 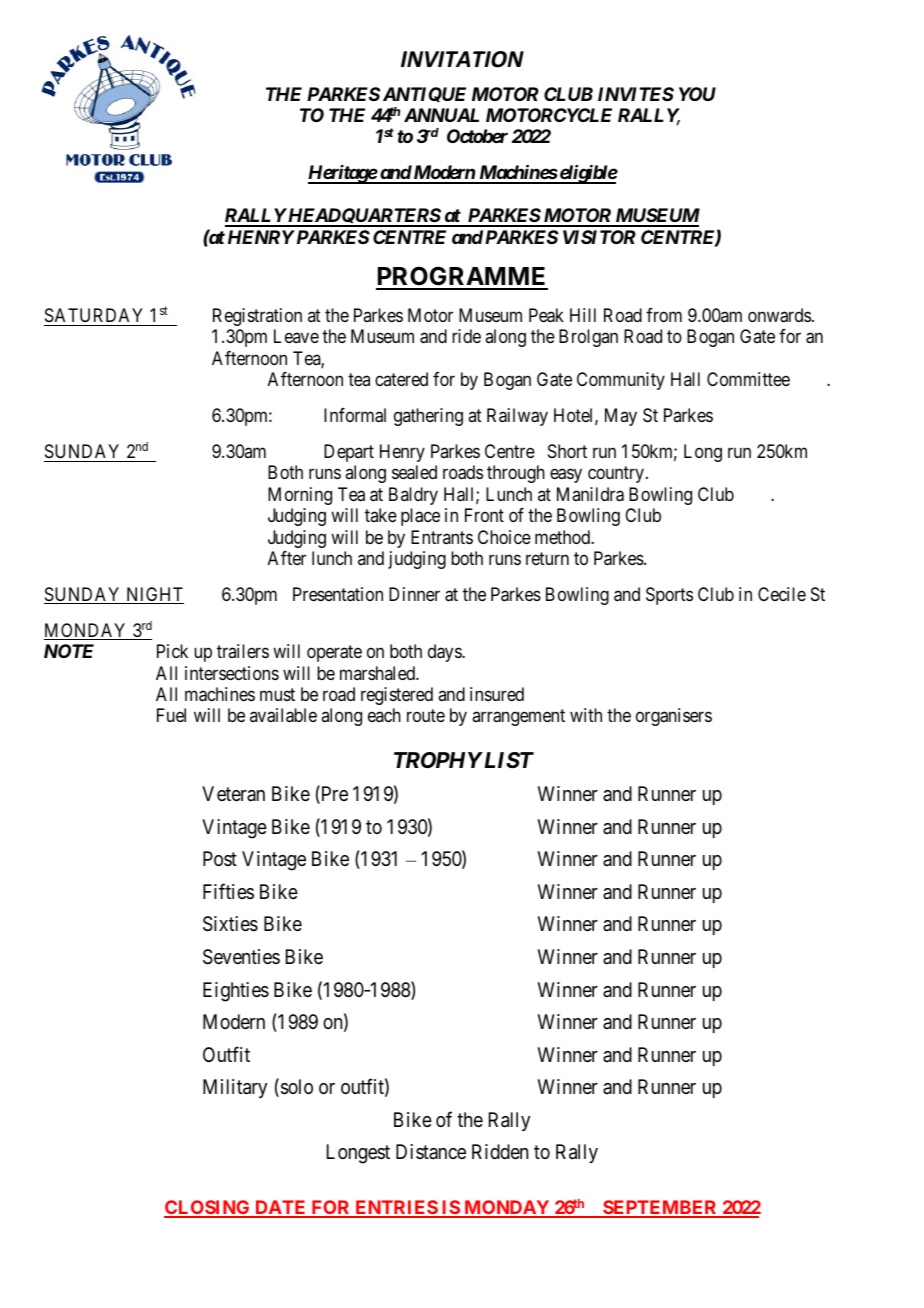 I want to click on Sports, so click(x=669, y=596).
